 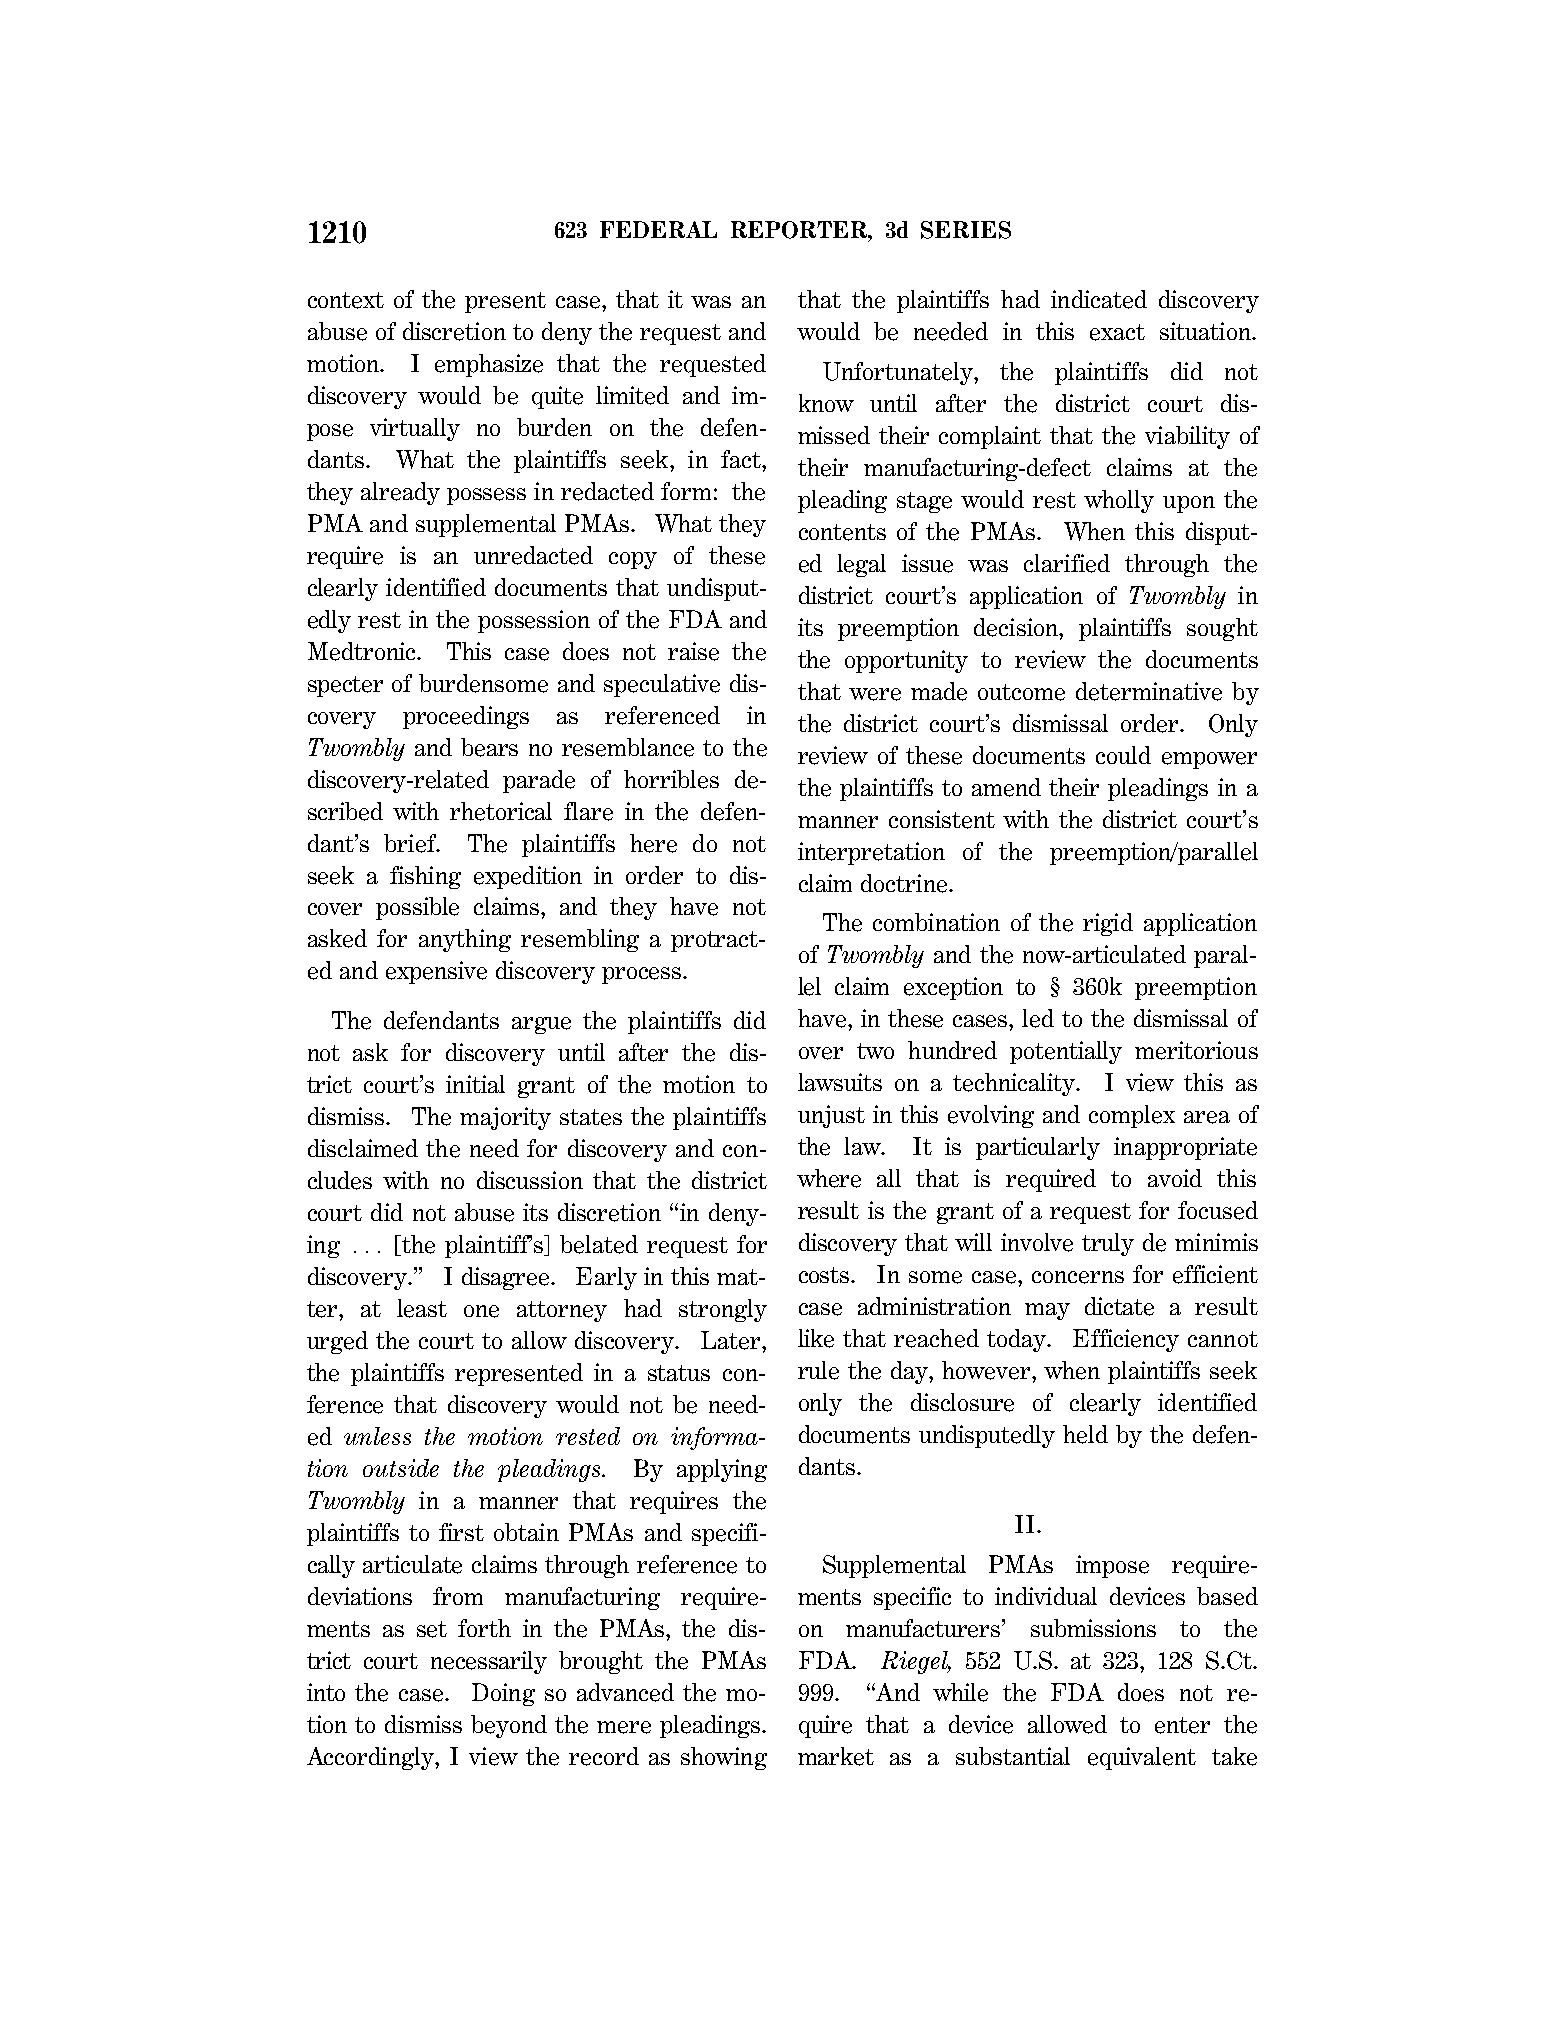 What do you see at coordinates (658, 229) in the screenshot?
I see `FEDERAL` at bounding box center [658, 229].
